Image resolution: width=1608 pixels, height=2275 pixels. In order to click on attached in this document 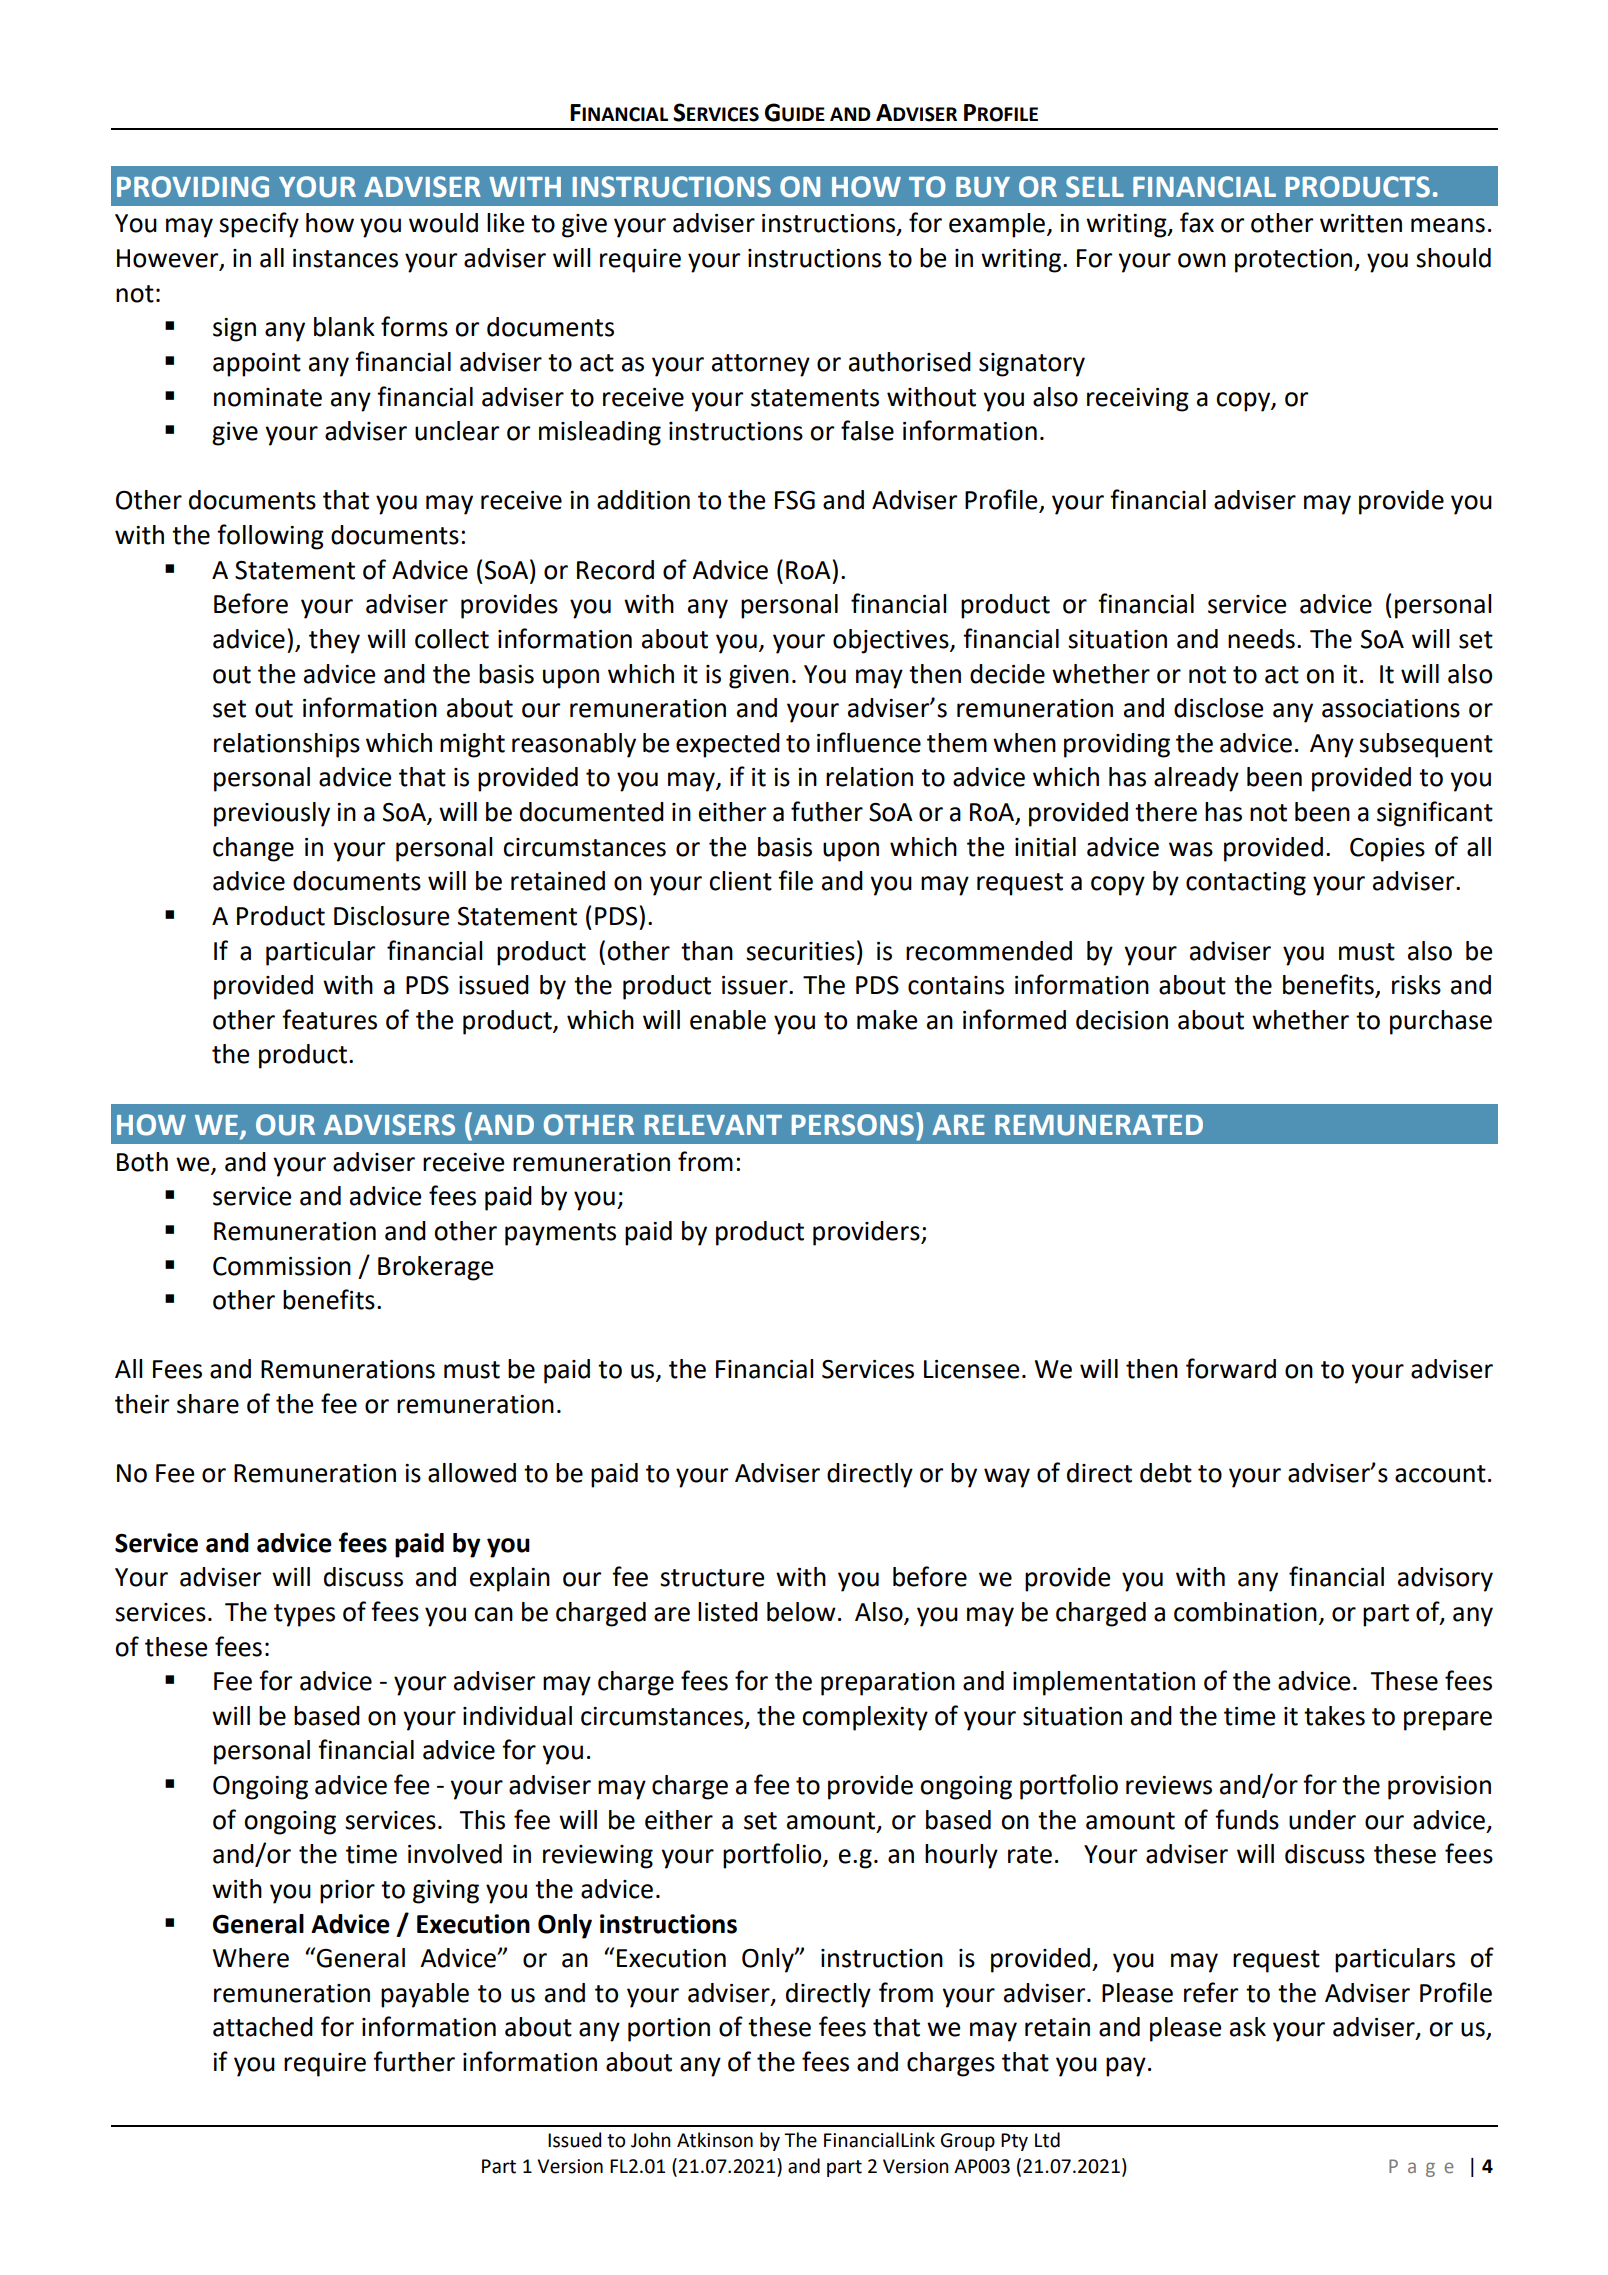, I will do `click(263, 2027)`.
